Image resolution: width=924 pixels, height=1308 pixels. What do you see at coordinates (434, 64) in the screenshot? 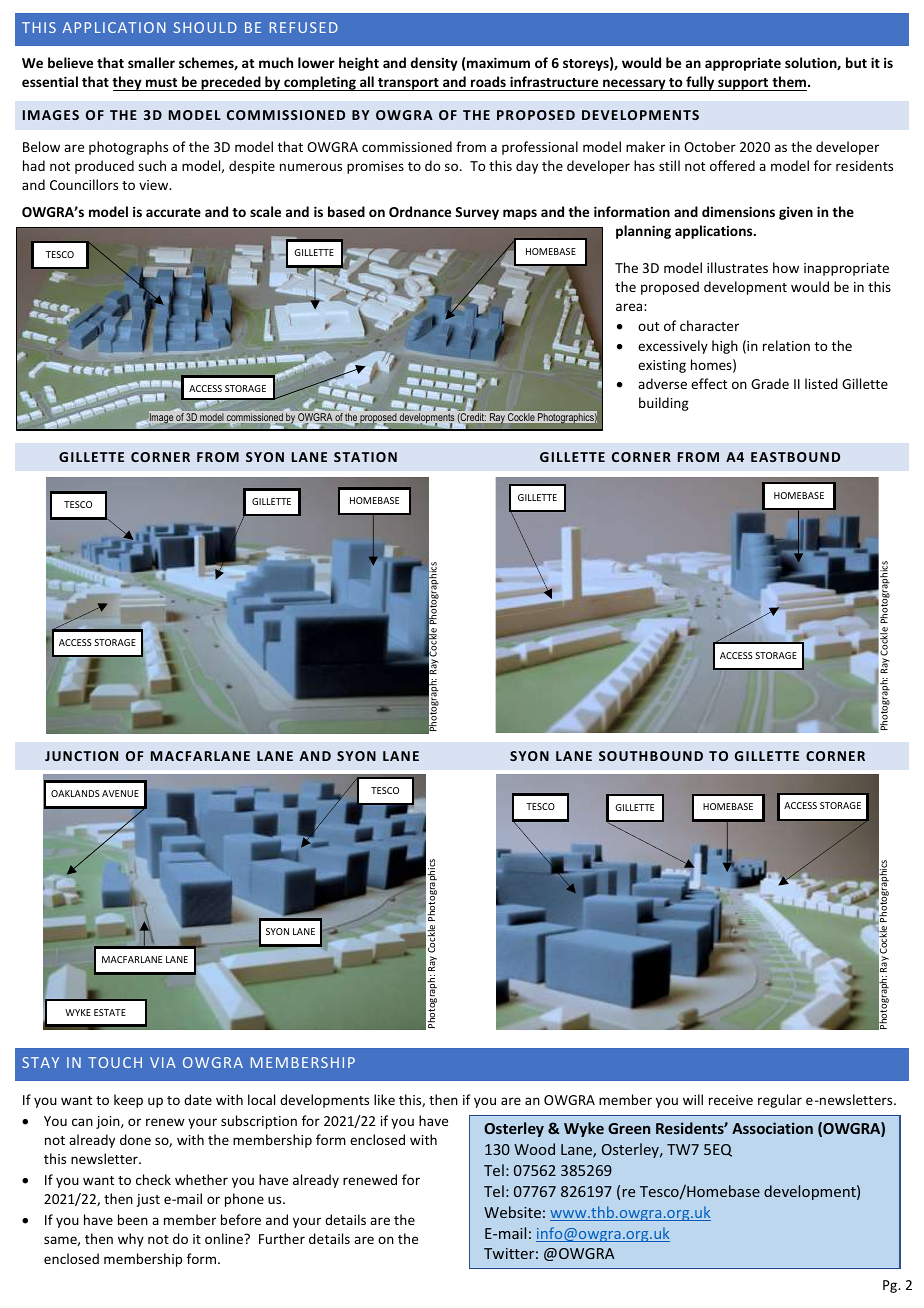
I see `density` at bounding box center [434, 64].
